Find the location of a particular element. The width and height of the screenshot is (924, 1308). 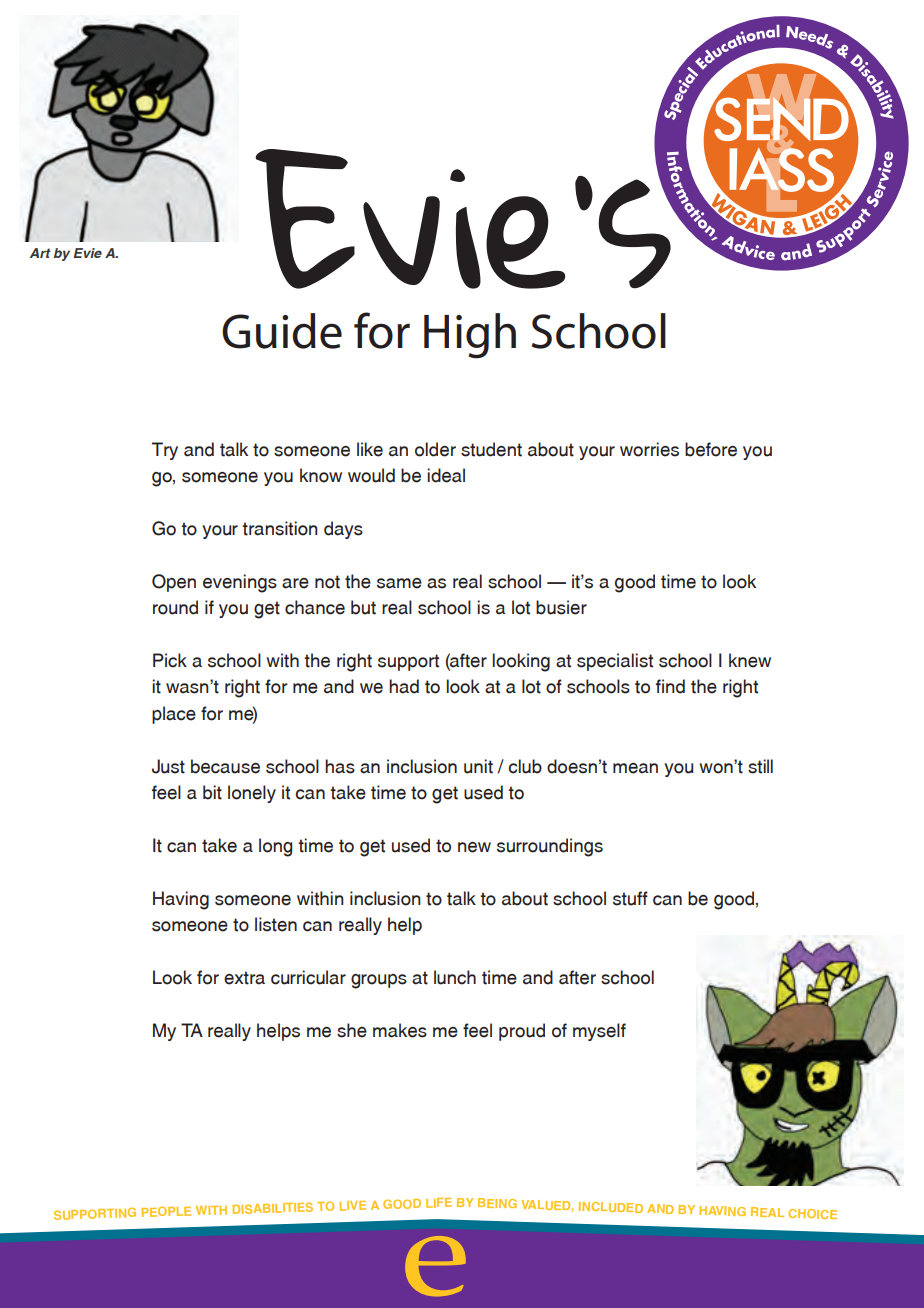

before is located at coordinates (711, 449).
